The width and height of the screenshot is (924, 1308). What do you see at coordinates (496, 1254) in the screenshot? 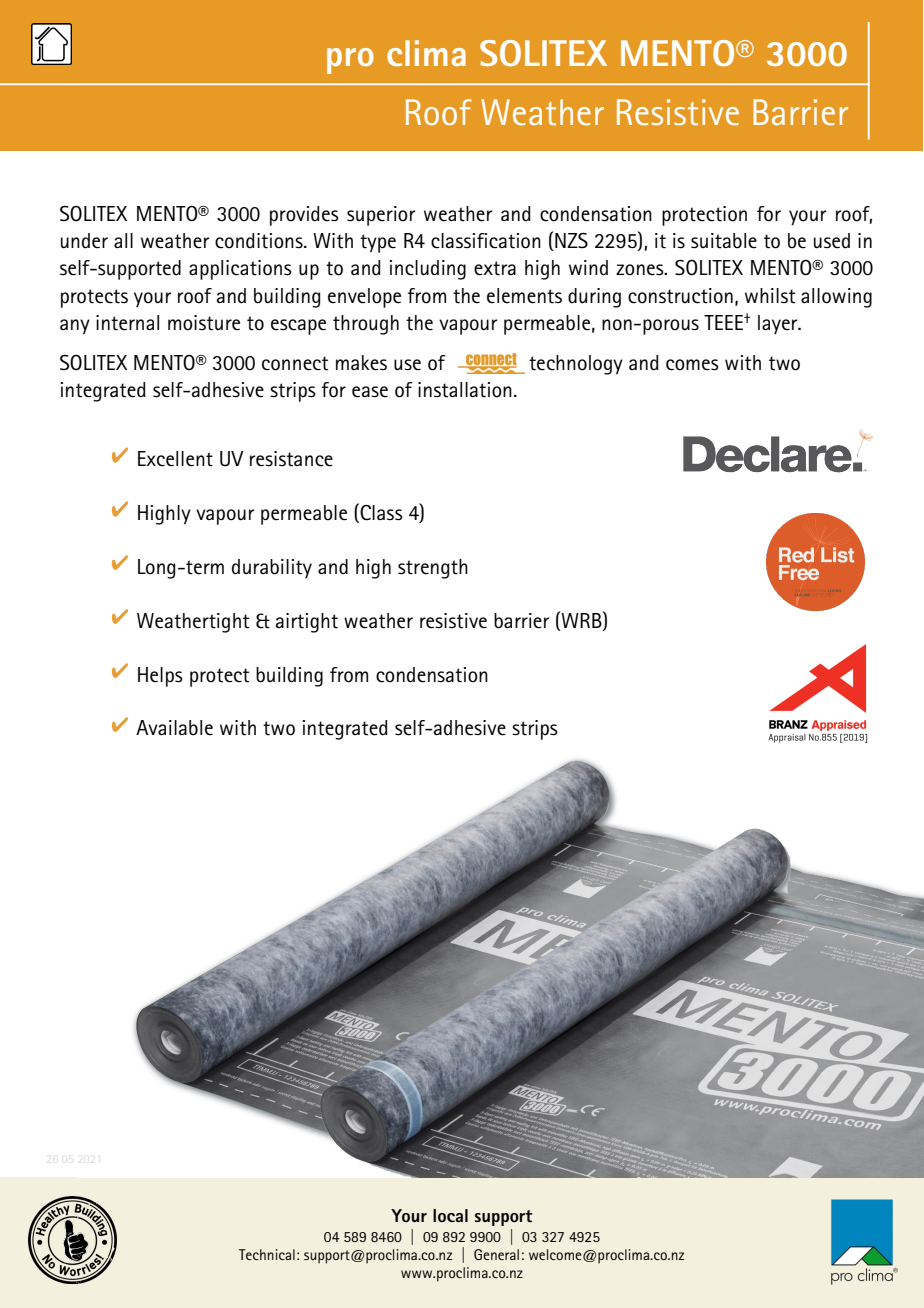
I see `General` at bounding box center [496, 1254].
